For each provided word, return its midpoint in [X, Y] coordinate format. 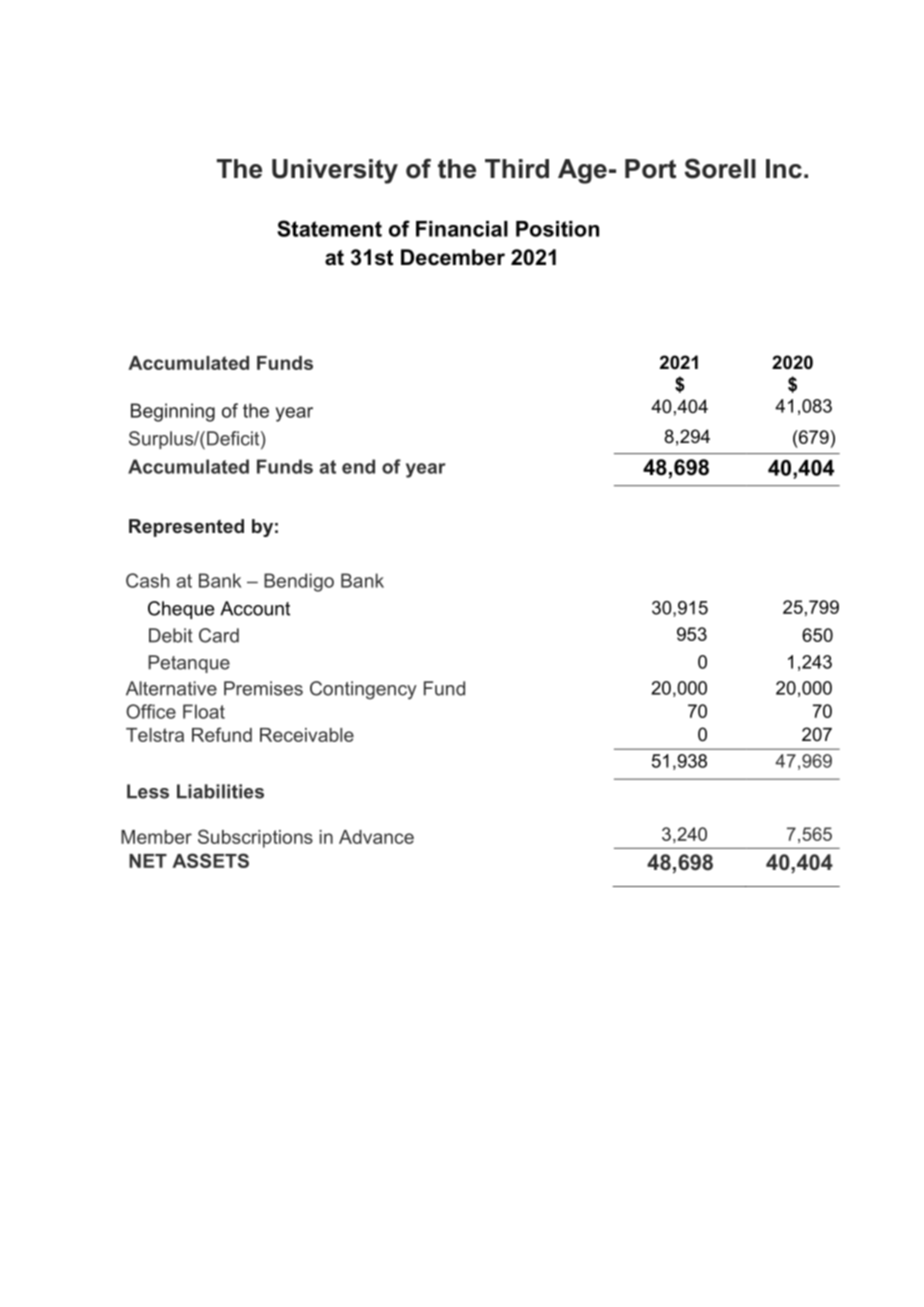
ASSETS [210, 860]
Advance [376, 837]
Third [517, 169]
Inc [784, 169]
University [335, 171]
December [453, 257]
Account [255, 608]
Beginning [173, 412]
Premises [263, 688]
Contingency [363, 690]
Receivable [307, 735]
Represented [186, 528]
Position [557, 229]
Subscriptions [255, 838]
